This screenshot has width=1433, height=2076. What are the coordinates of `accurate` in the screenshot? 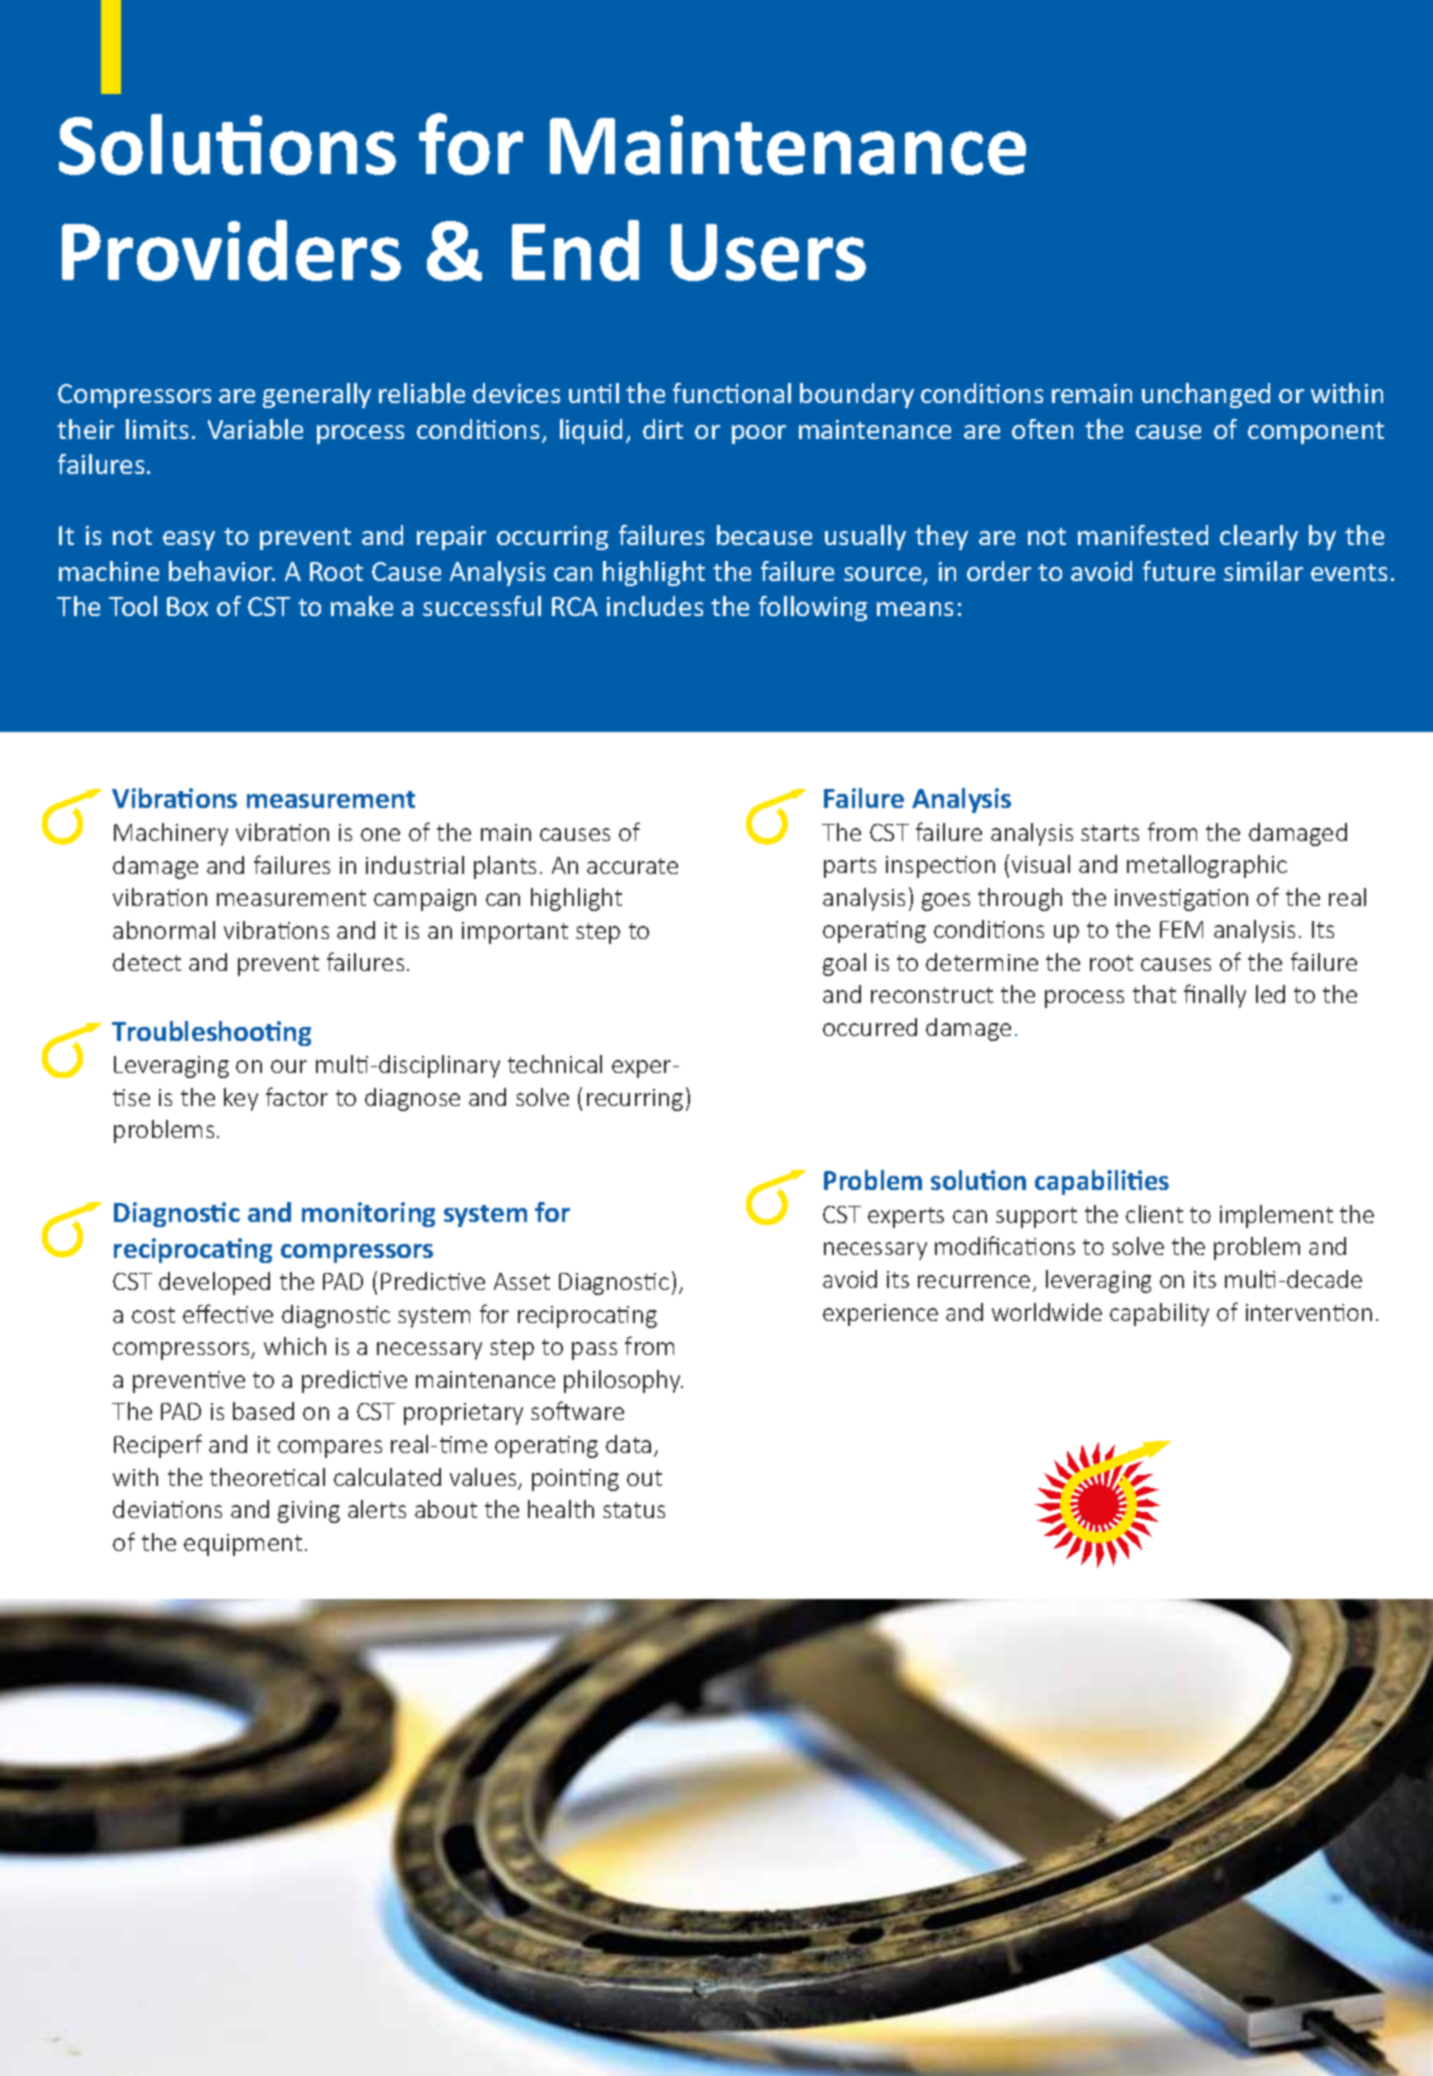 It's located at (632, 866).
